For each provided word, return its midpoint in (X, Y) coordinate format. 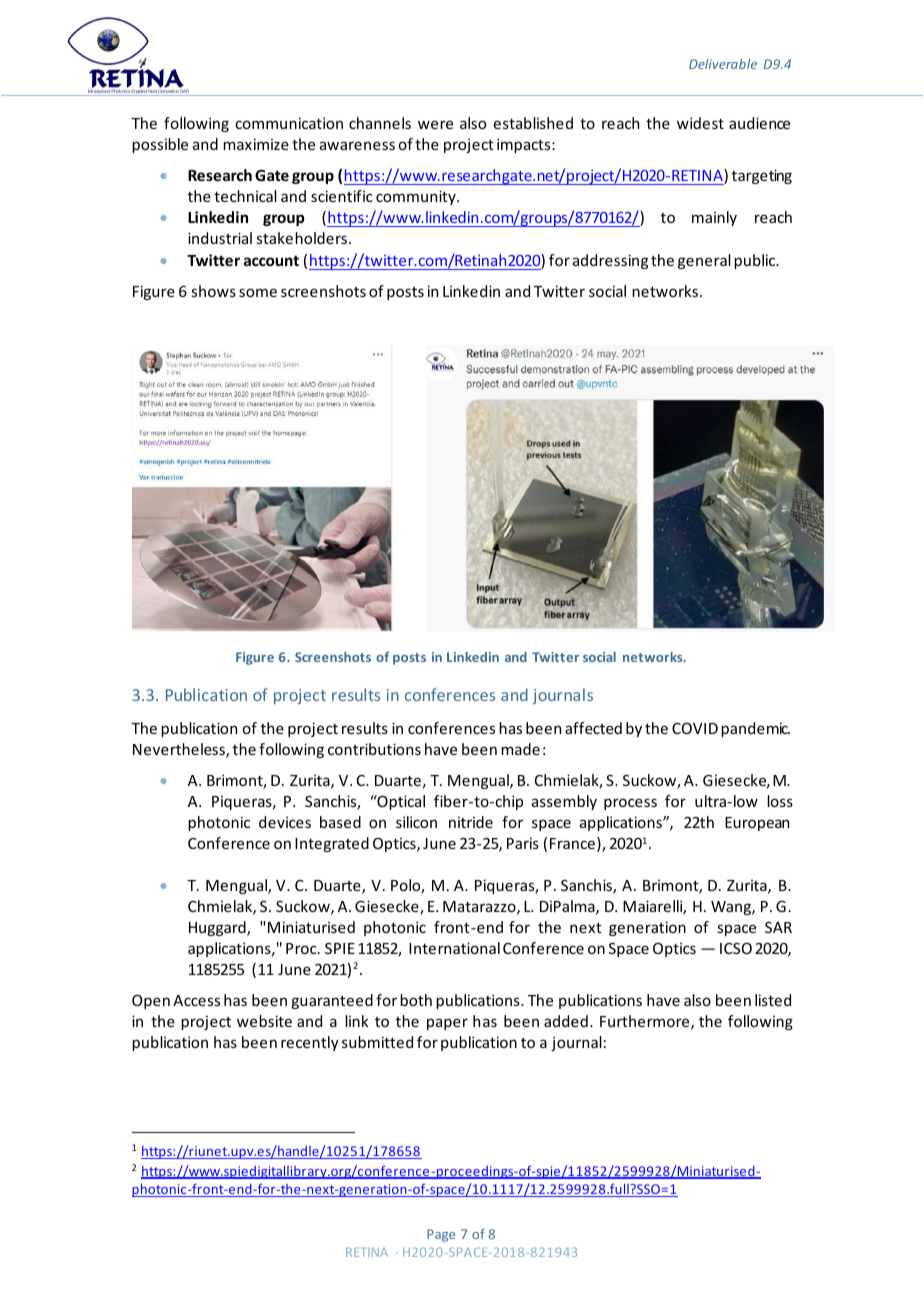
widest (700, 123)
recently (310, 1043)
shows (213, 291)
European (757, 824)
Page (441, 1235)
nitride (471, 822)
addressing (610, 261)
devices (285, 822)
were (435, 124)
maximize (256, 144)
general (704, 261)
